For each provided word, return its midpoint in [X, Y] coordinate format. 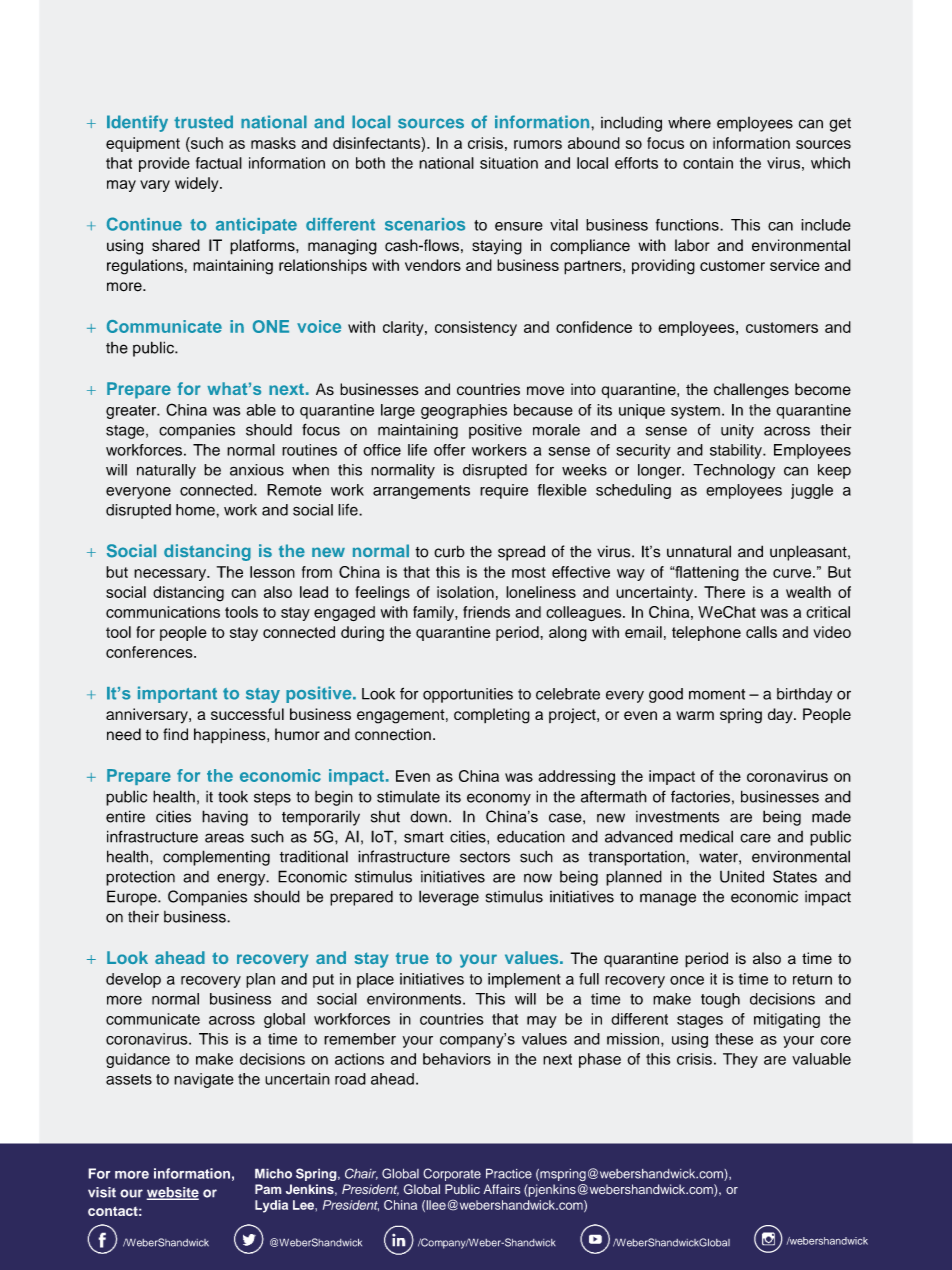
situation [509, 163]
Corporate [452, 1174]
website [172, 1193]
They [740, 1060]
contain [708, 163]
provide [164, 164]
